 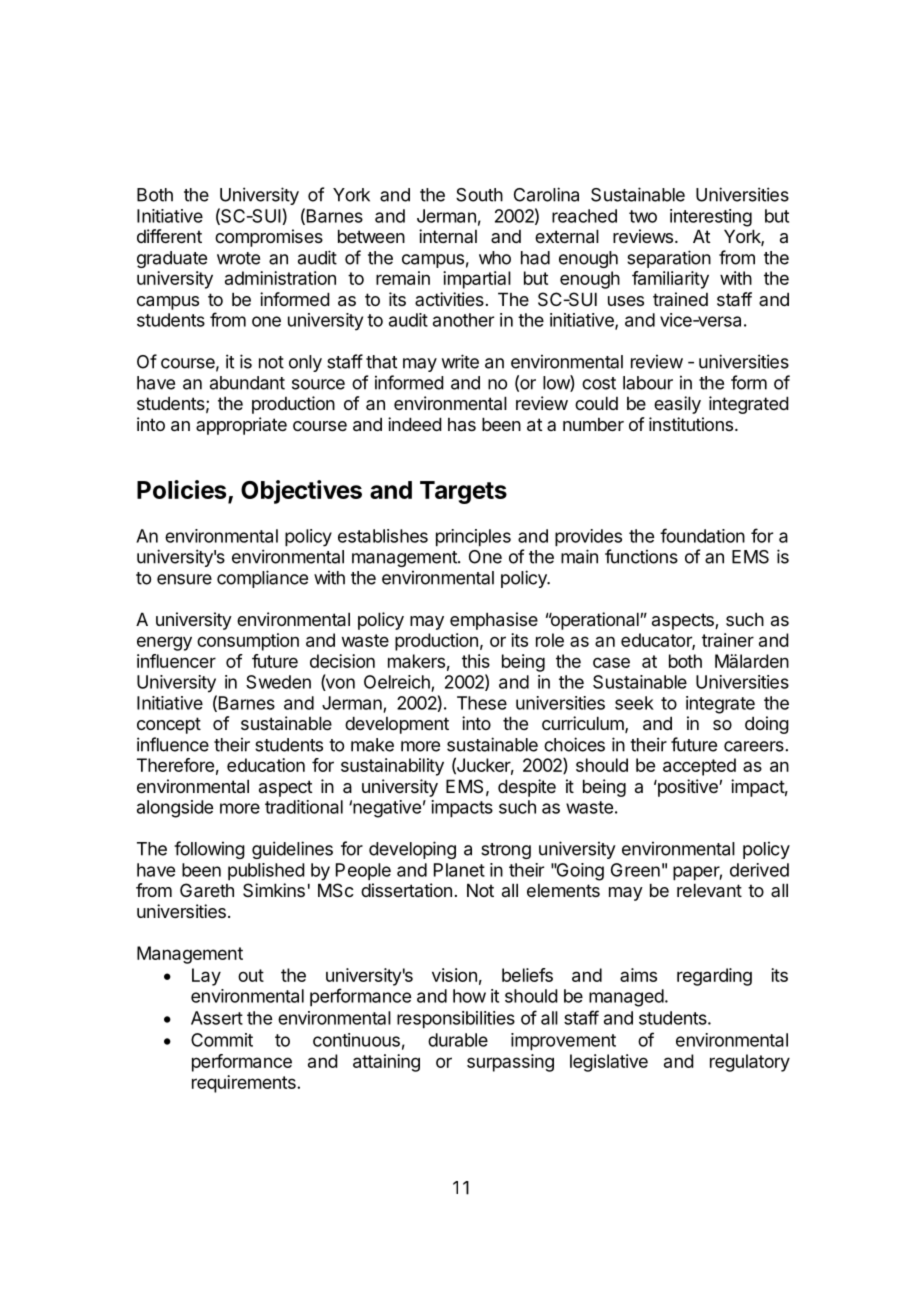 I want to click on institutions, so click(x=691, y=424).
